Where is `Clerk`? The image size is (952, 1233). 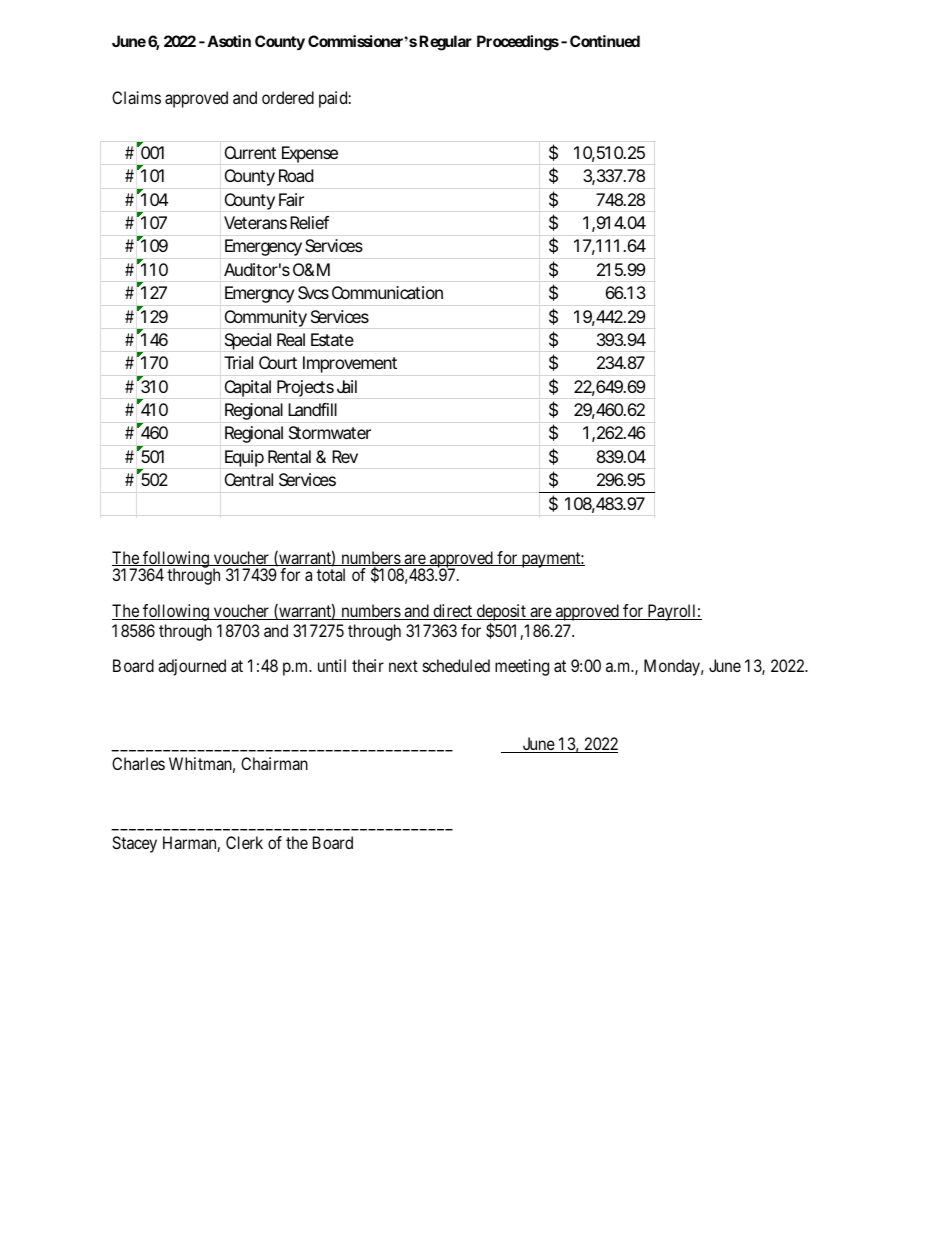
Clerk is located at coordinates (244, 842).
